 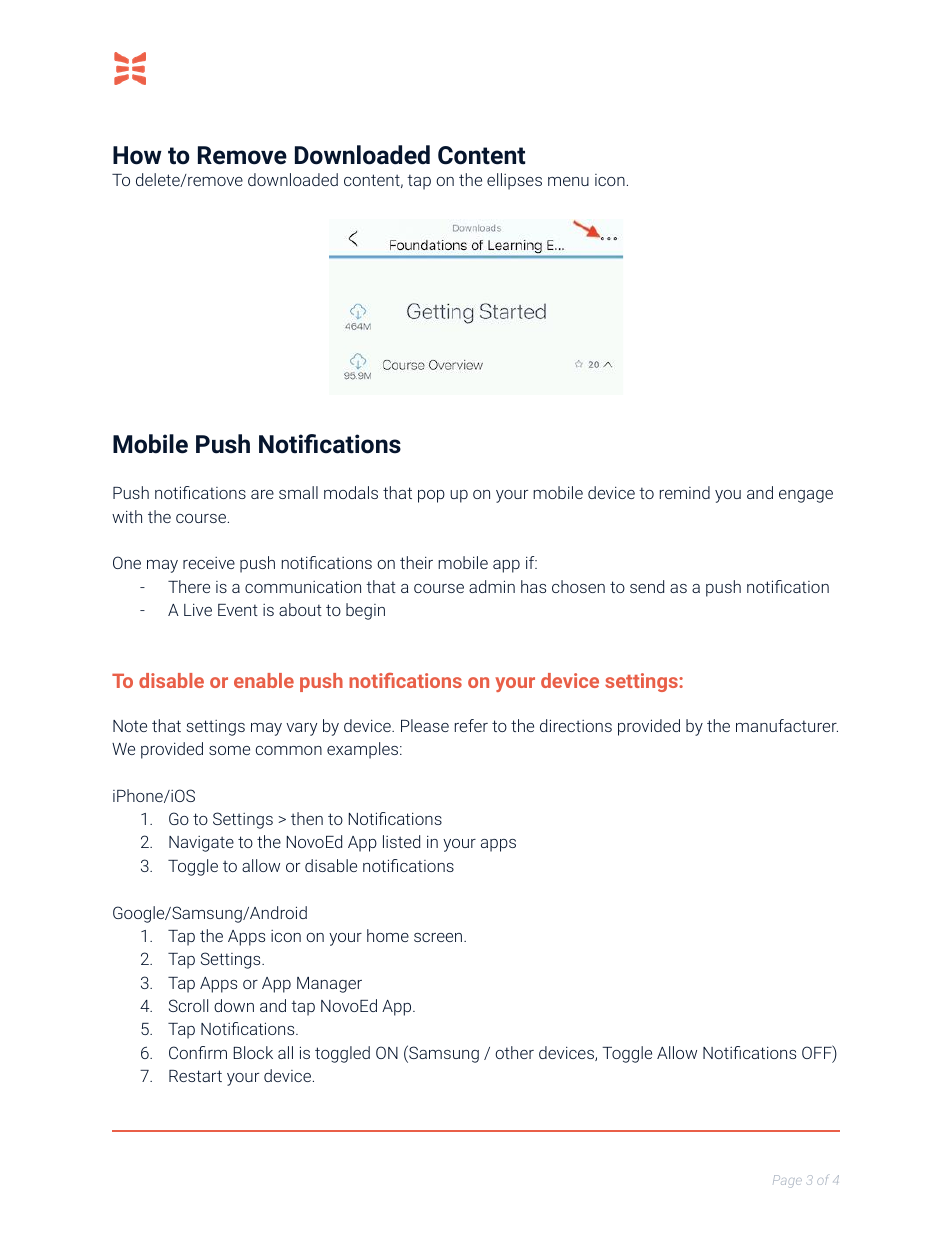 What do you see at coordinates (264, 680) in the screenshot?
I see `enable` at bounding box center [264, 680].
